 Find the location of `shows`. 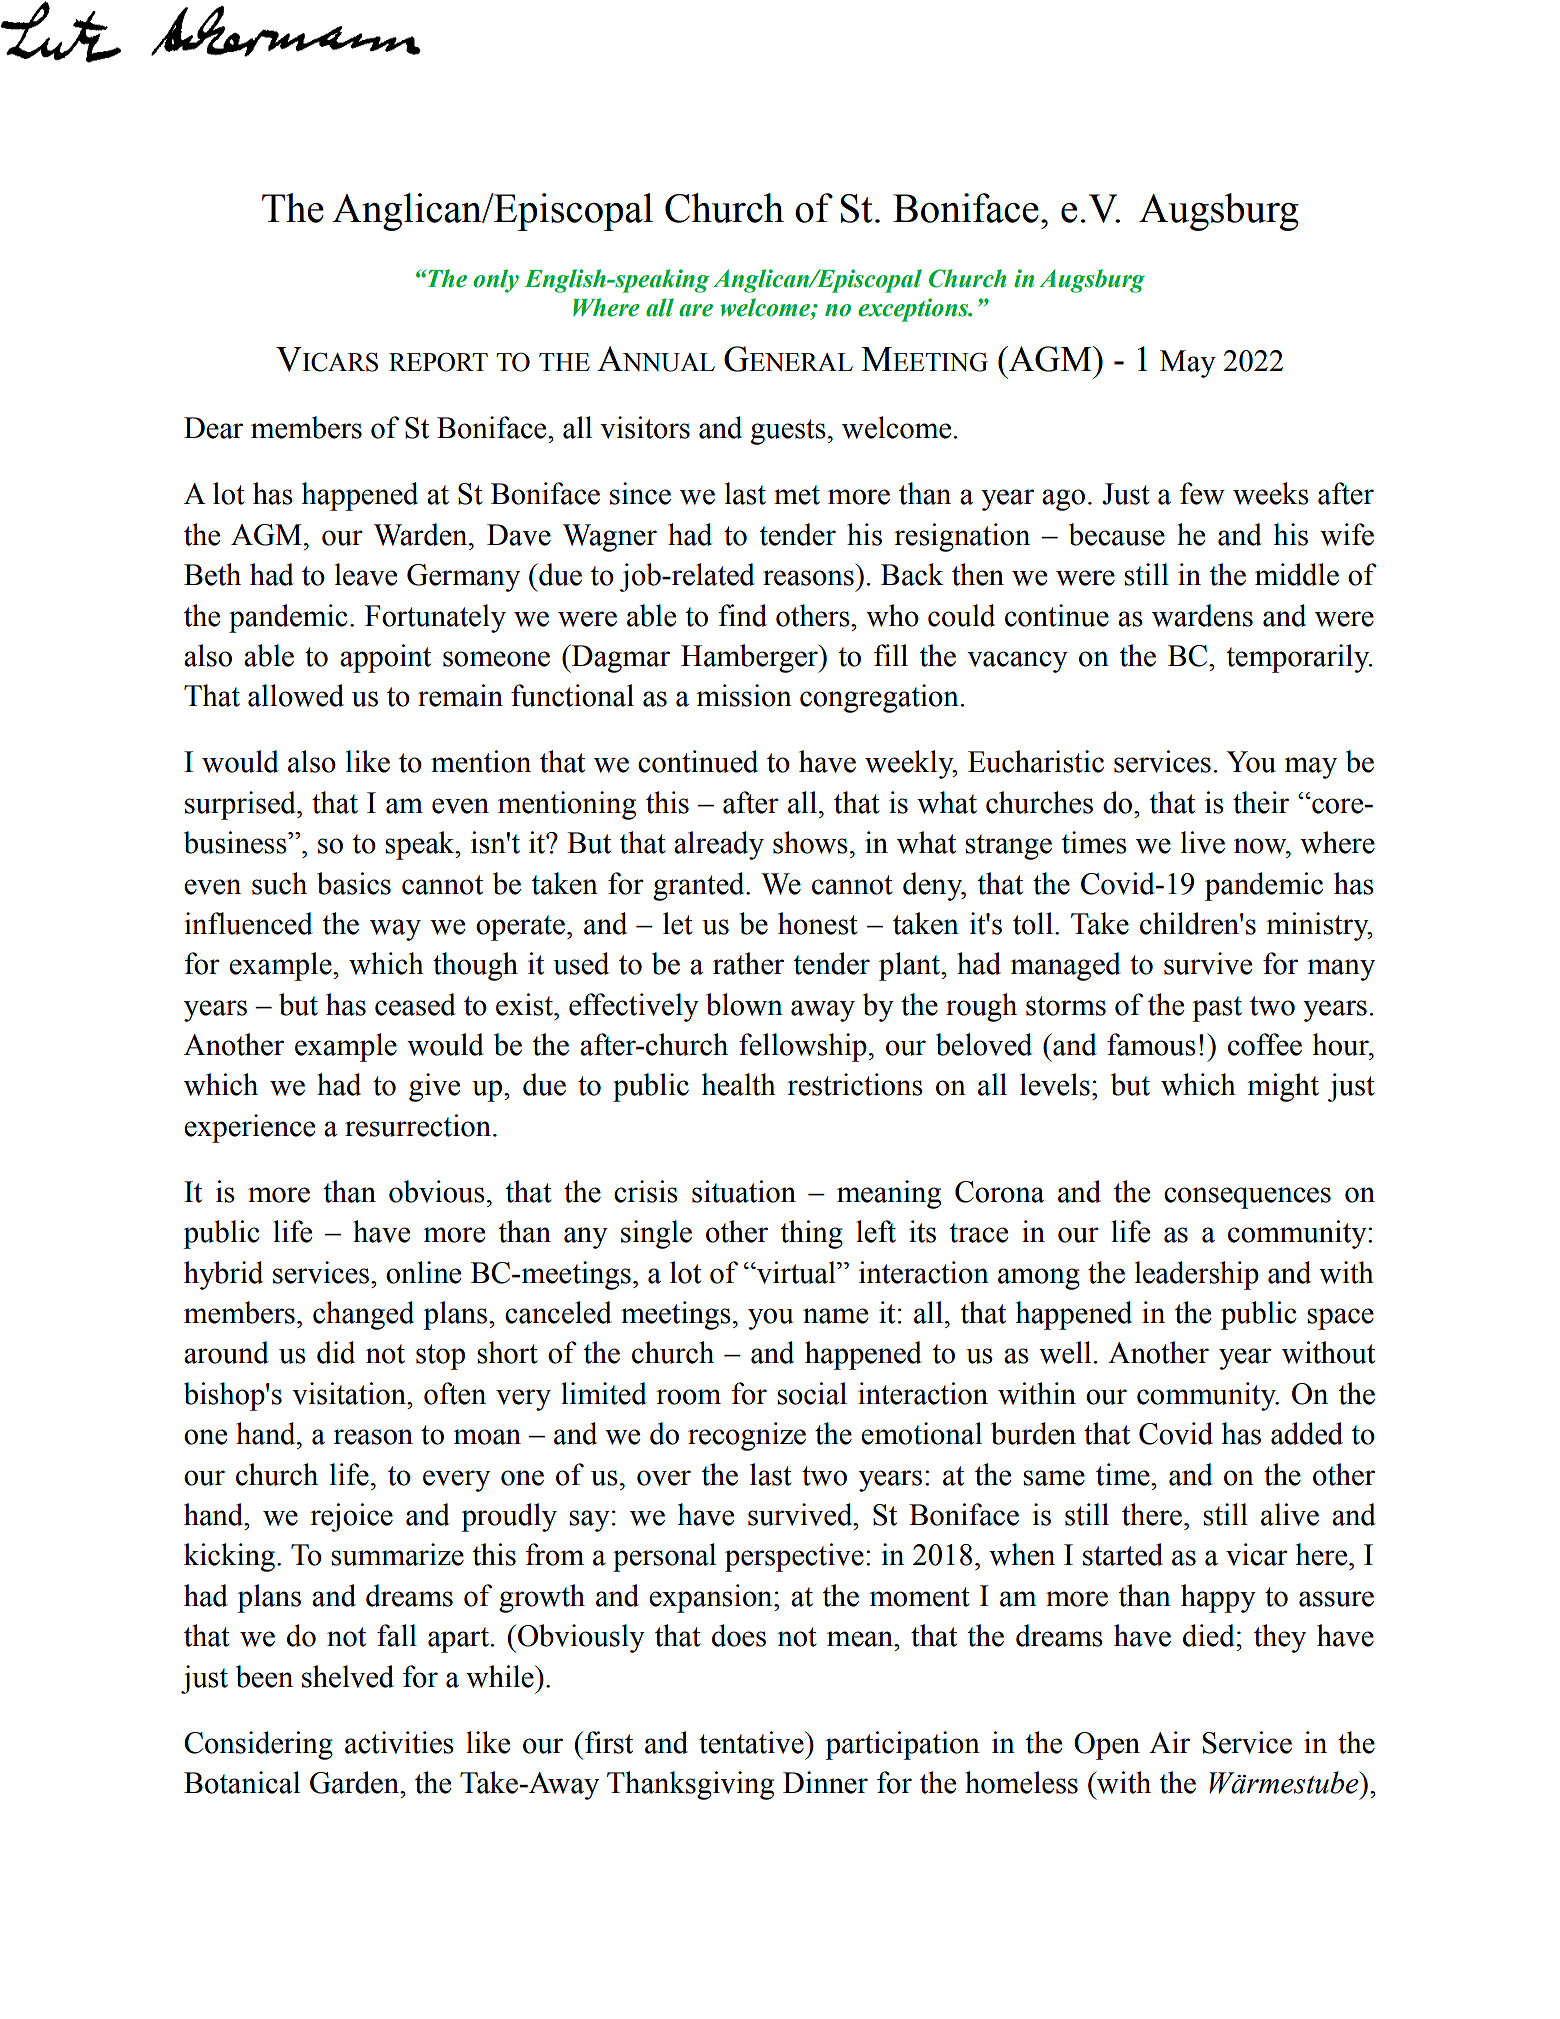

shows is located at coordinates (810, 842).
